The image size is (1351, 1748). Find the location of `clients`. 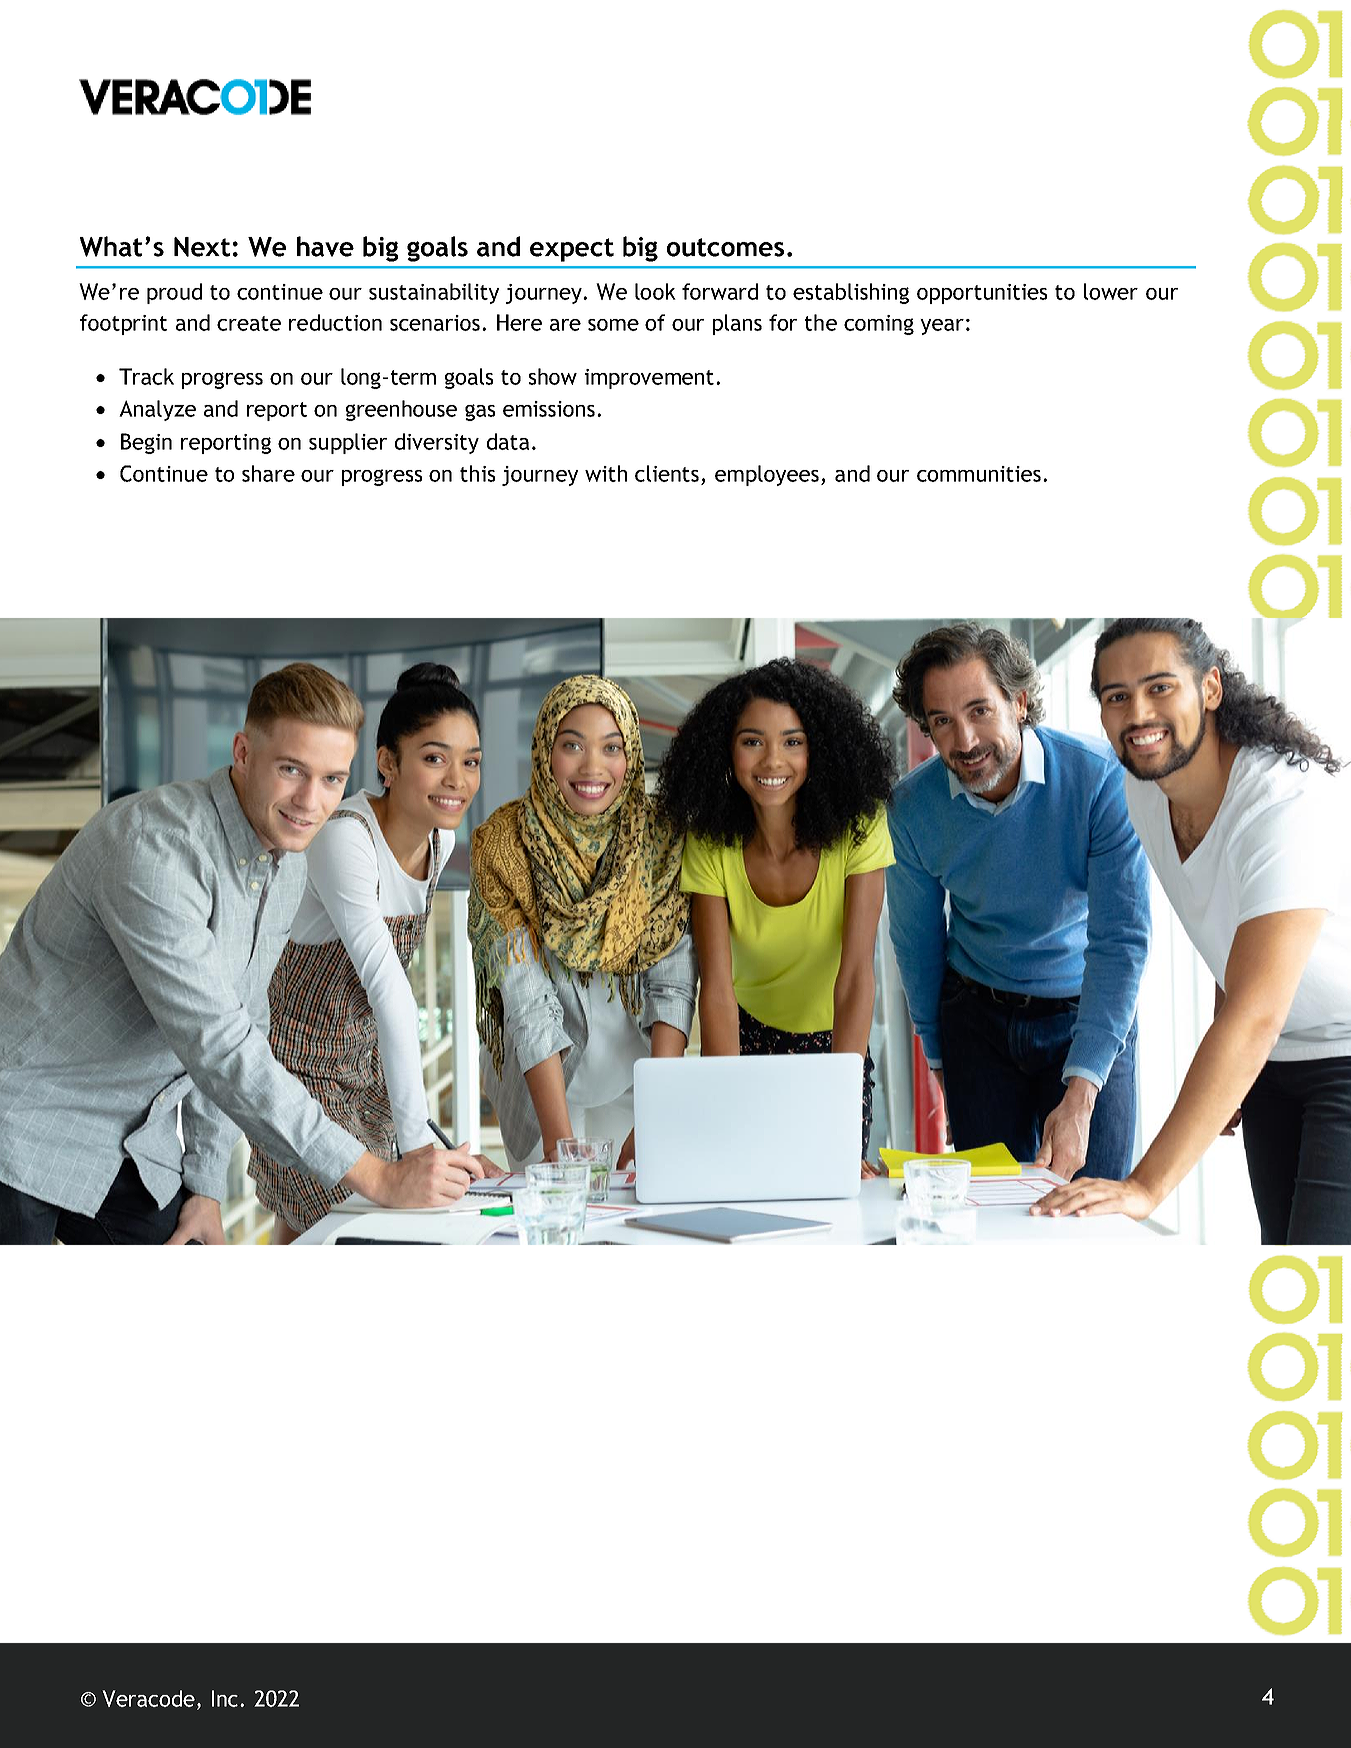

clients is located at coordinates (667, 473).
